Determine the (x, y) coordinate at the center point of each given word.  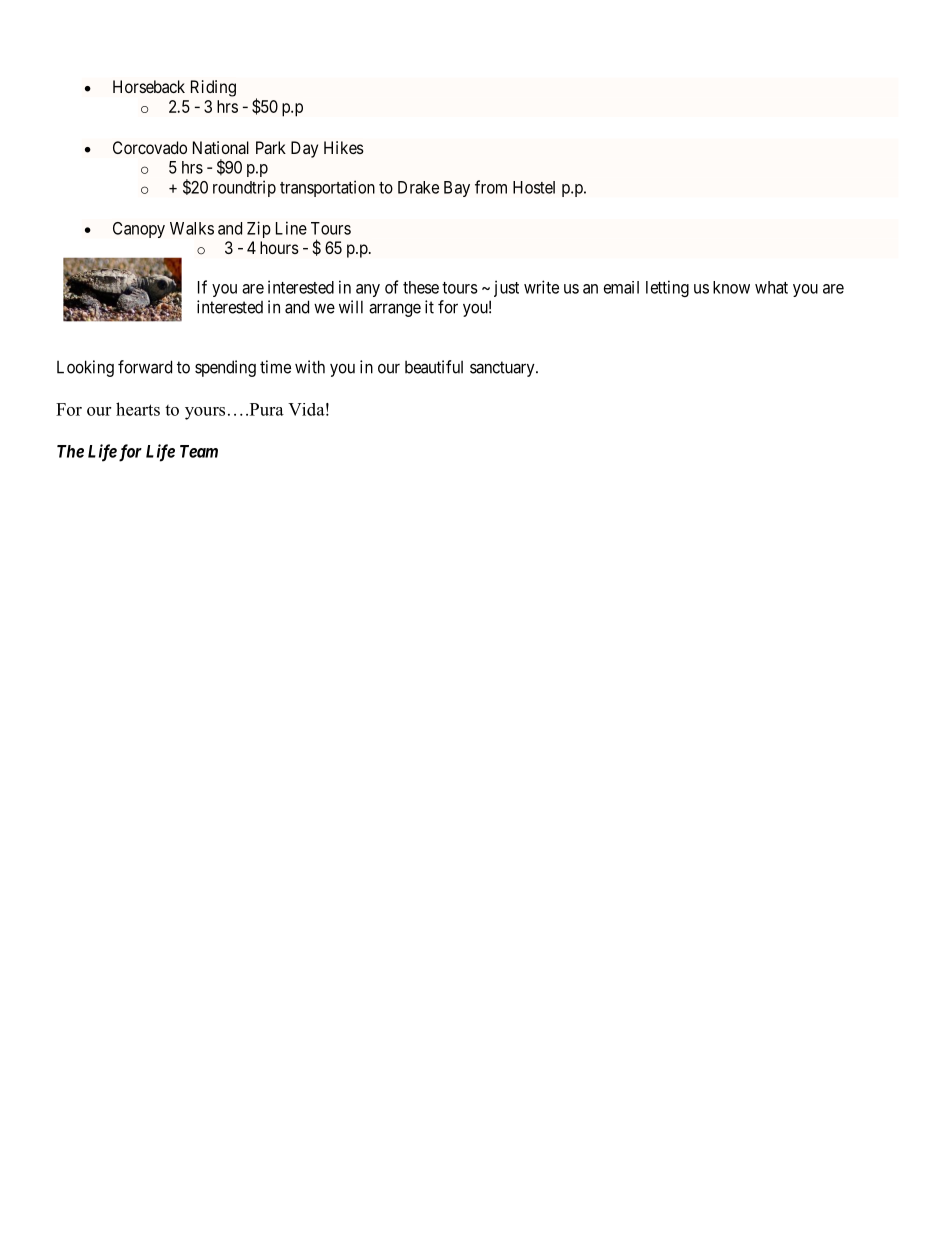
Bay (457, 189)
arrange (395, 310)
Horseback (149, 86)
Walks (192, 228)
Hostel (534, 187)
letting (667, 288)
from (491, 187)
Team (199, 451)
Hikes (344, 147)
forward (145, 367)
